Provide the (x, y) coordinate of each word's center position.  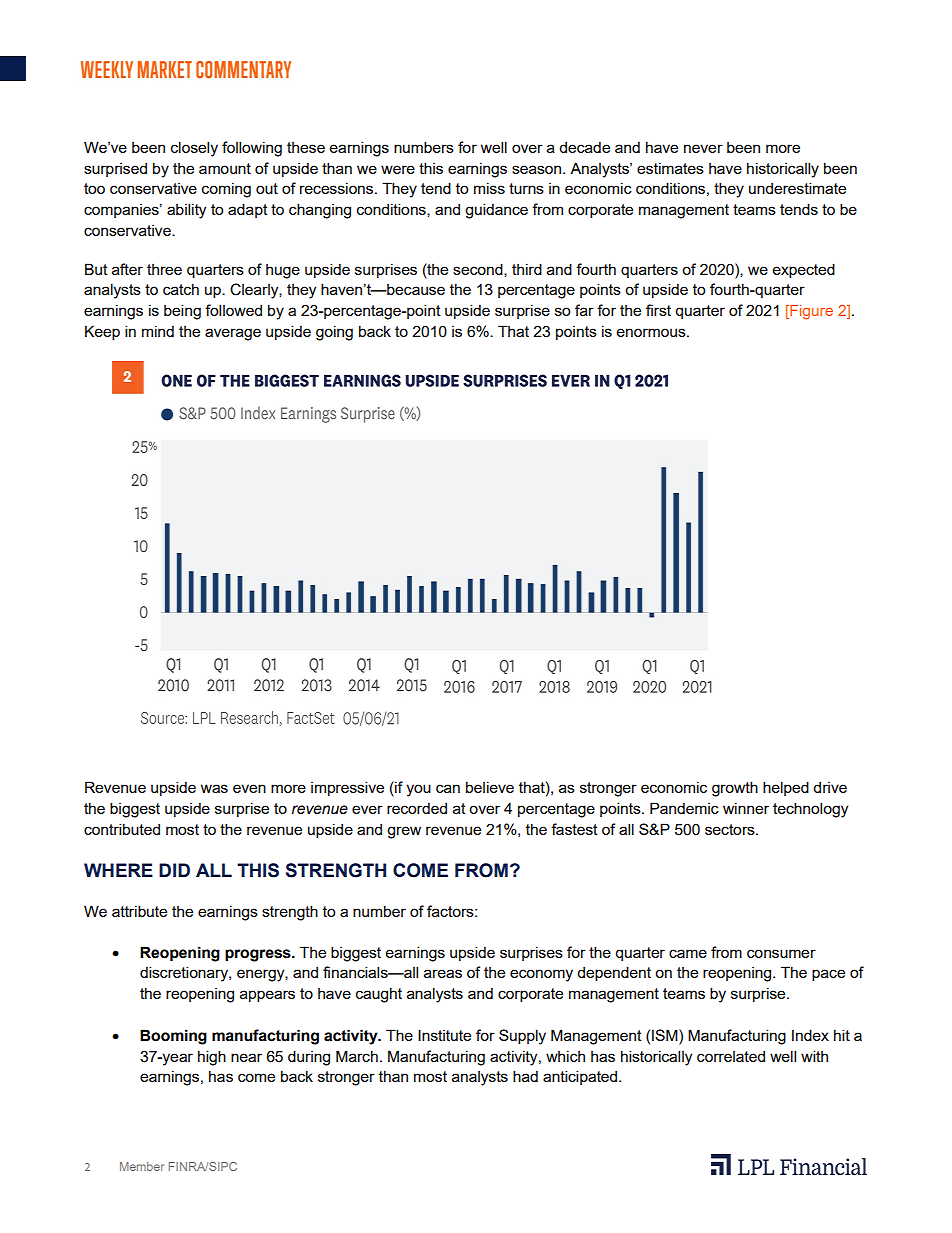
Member (142, 1166)
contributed (122, 829)
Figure (810, 312)
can (448, 788)
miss (489, 188)
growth (735, 789)
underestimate (797, 188)
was (214, 788)
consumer (781, 953)
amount (225, 168)
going (334, 333)
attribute (139, 911)
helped (786, 788)
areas (443, 973)
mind (158, 331)
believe (490, 787)
